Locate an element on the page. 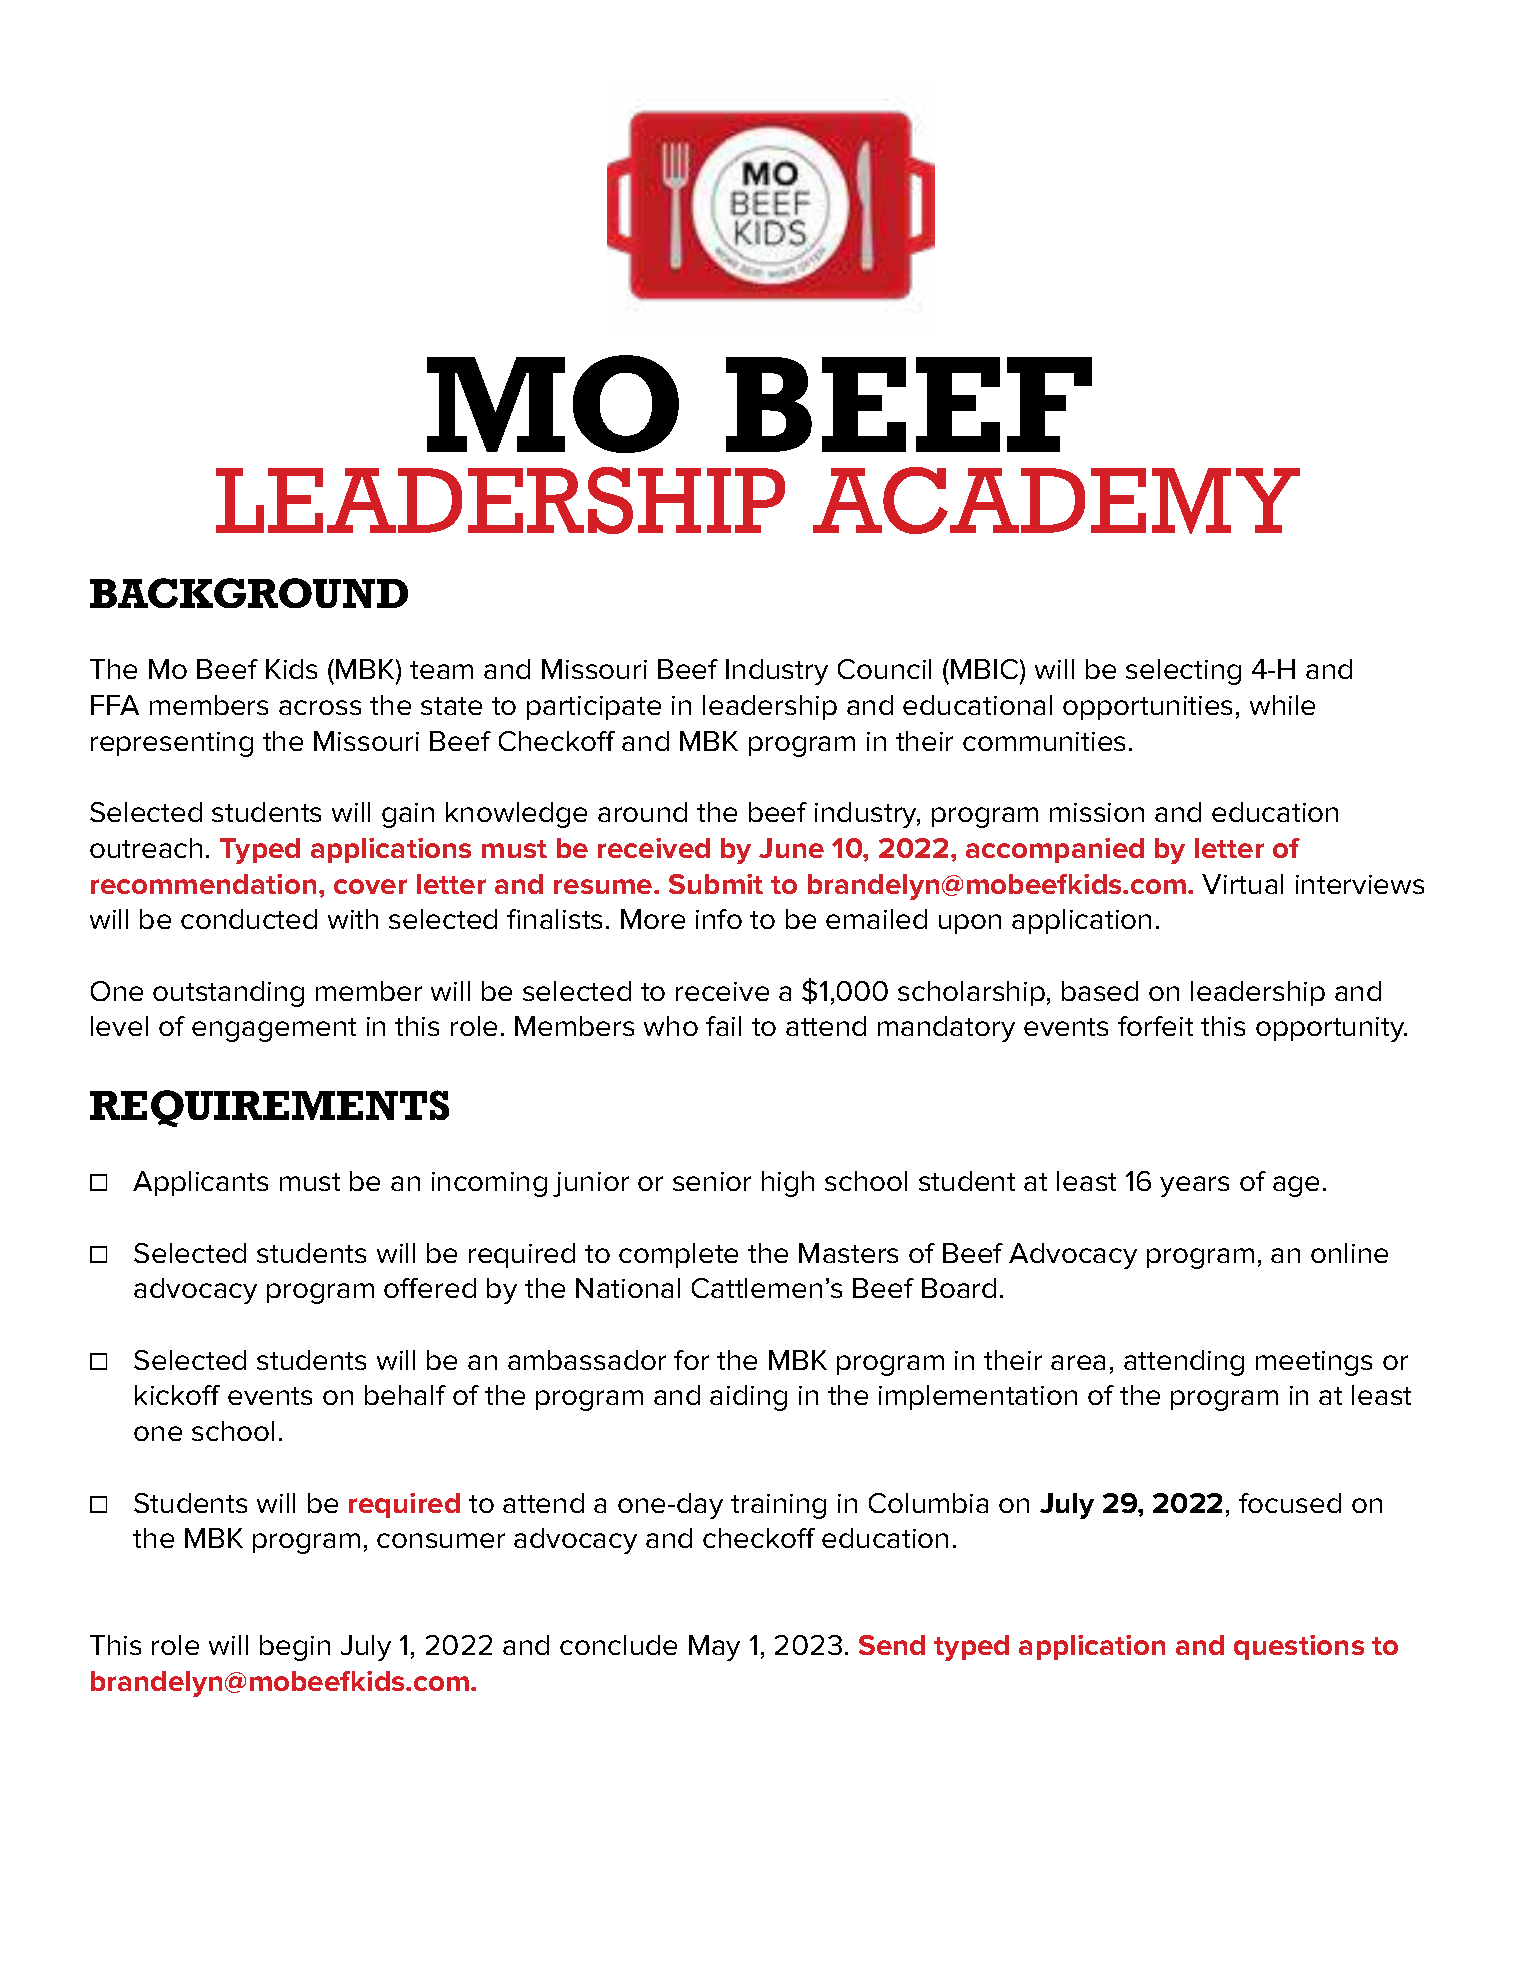 This image has height=1964, width=1518. questions is located at coordinates (1299, 1647).
